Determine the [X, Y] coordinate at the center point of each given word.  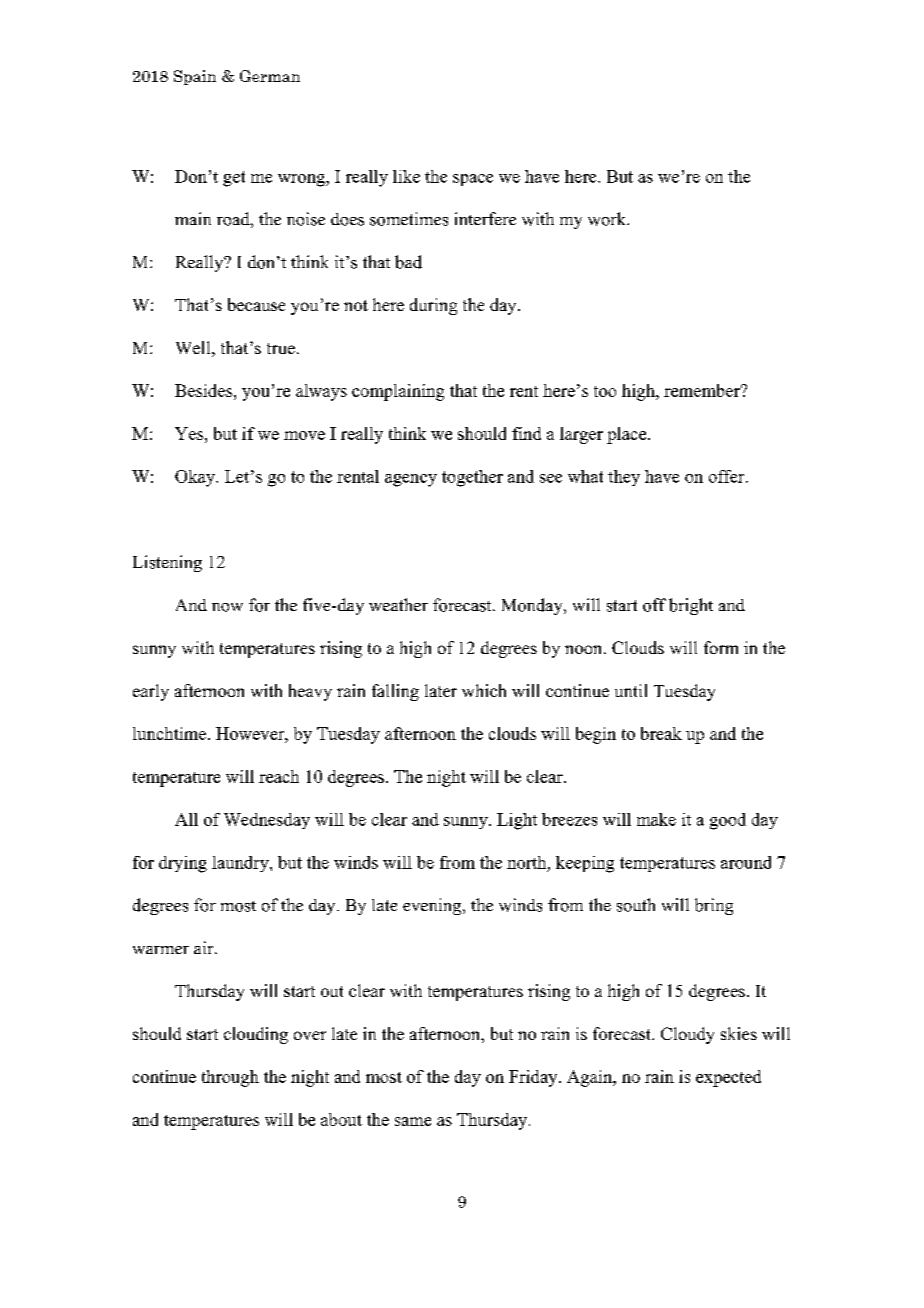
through [230, 1078]
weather [398, 604]
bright [691, 606]
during [433, 306]
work [608, 219]
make [656, 819]
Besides [205, 390]
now [227, 607]
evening [433, 906]
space [473, 180]
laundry [241, 864]
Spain [195, 77]
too [605, 391]
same [413, 1121]
